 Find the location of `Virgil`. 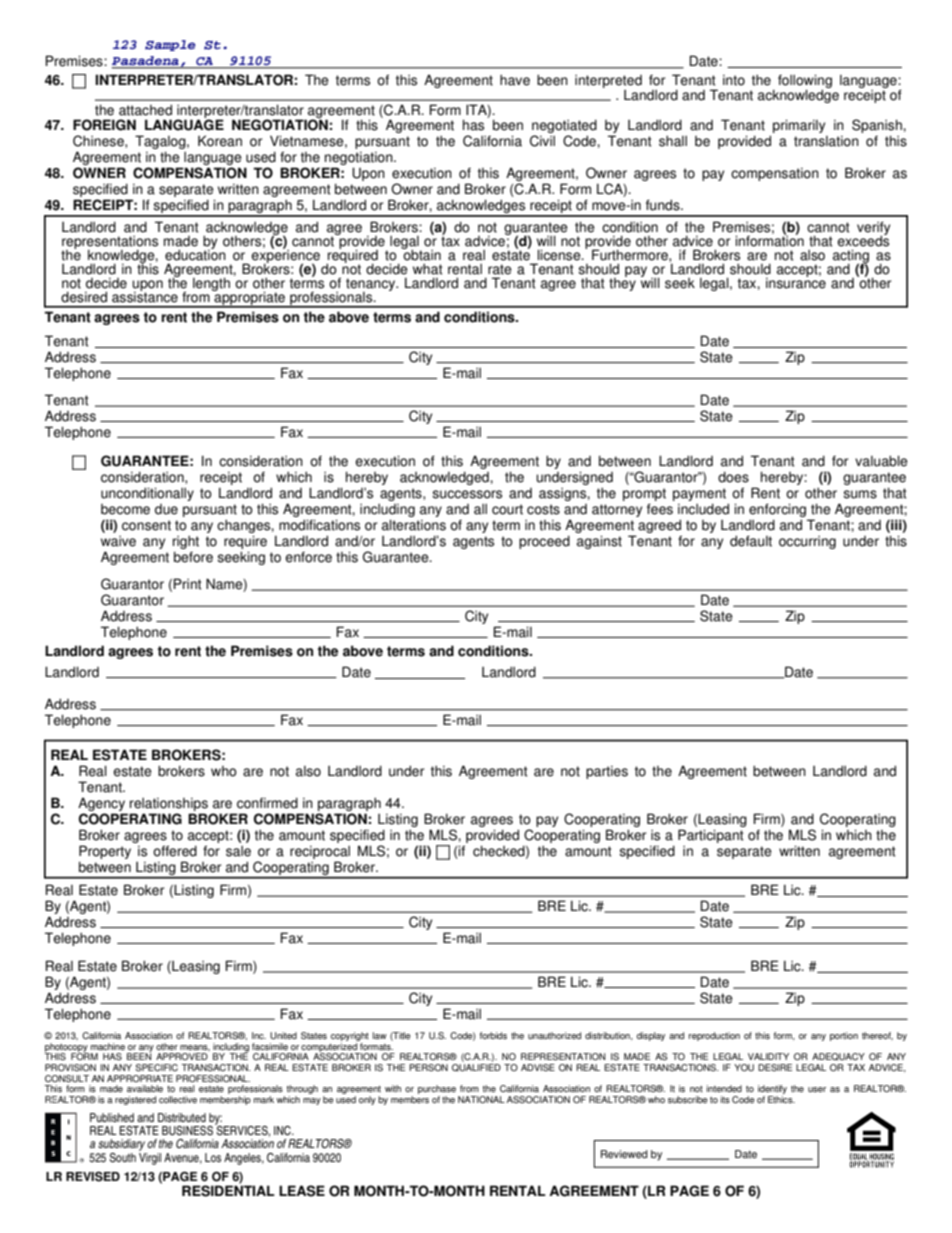

Virgil is located at coordinates (150, 1157).
